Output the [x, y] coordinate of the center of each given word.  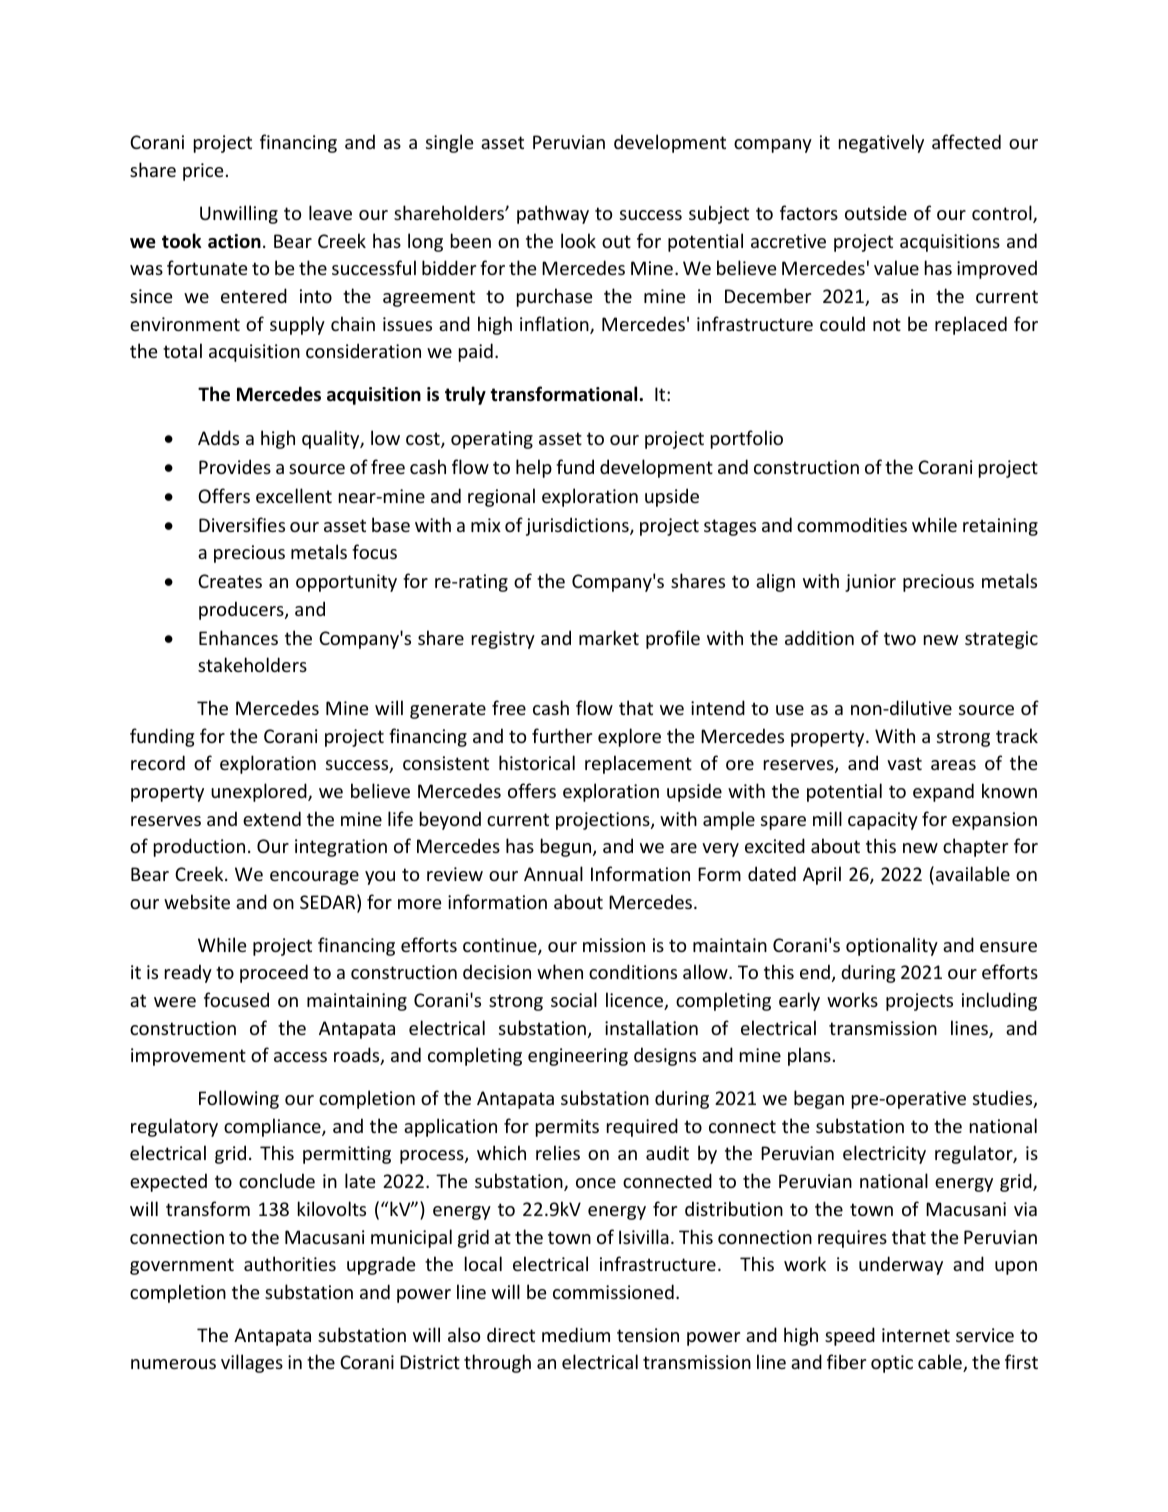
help [534, 468]
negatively [881, 143]
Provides [235, 466]
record [158, 762]
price [203, 172]
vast [904, 763]
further [562, 735]
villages [252, 1363]
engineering [578, 1057]
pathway [553, 214]
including [999, 1001]
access [300, 1057]
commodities [852, 524]
